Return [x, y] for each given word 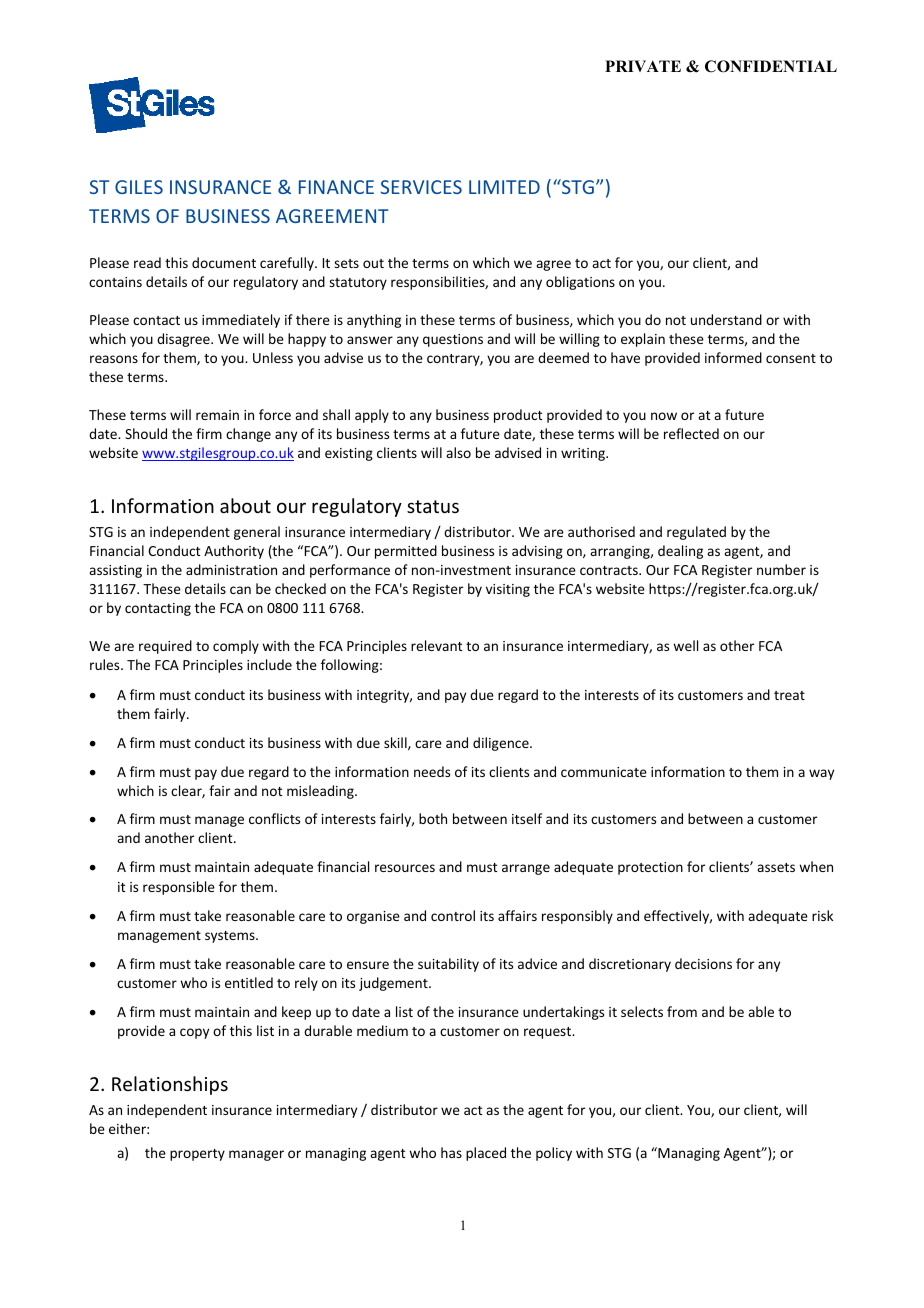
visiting [508, 590]
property [197, 1155]
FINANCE [336, 187]
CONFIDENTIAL [771, 66]
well [685, 645]
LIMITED [504, 187]
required [165, 647]
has [451, 1152]
